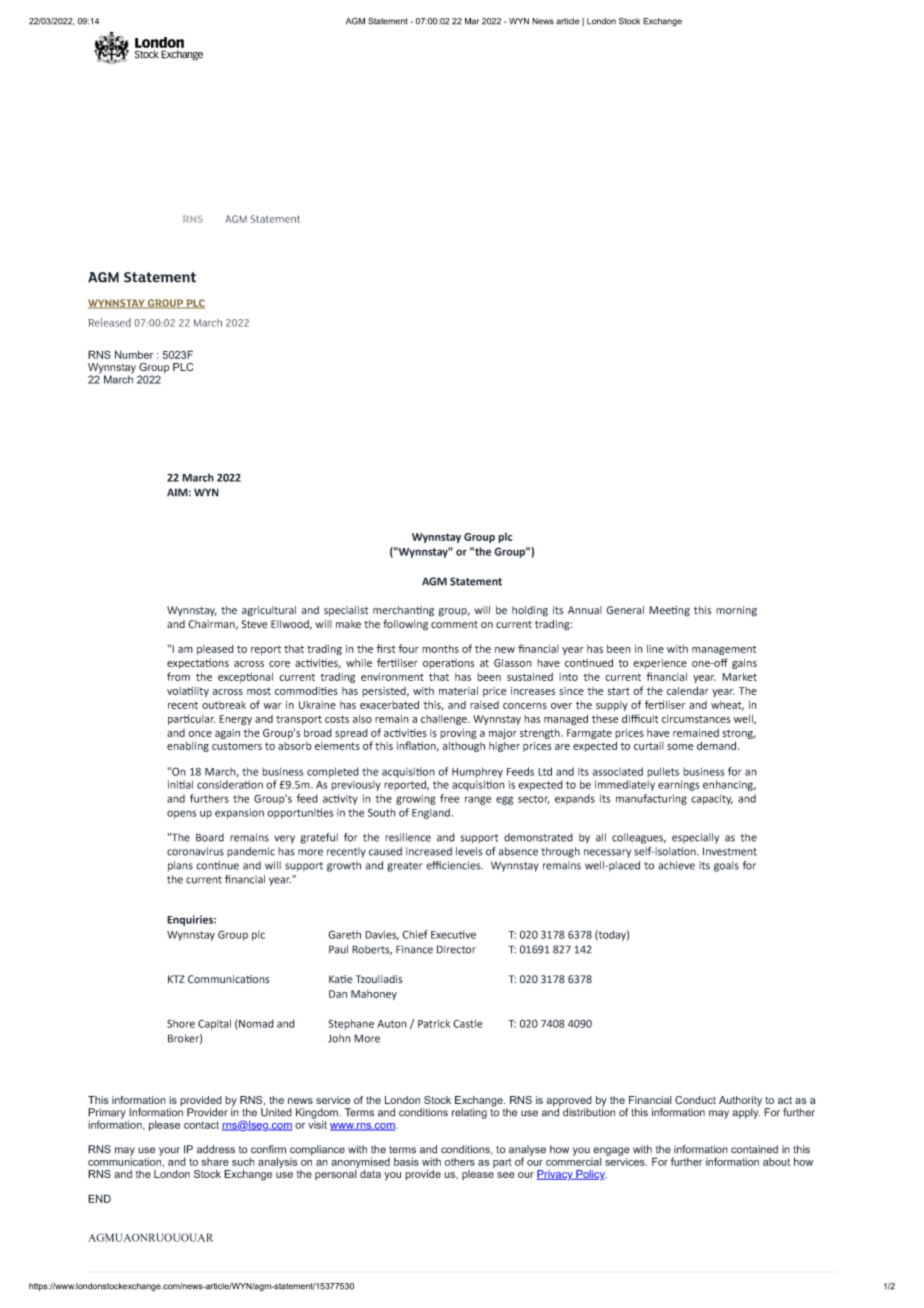 The height and width of the page is (1308, 924). What do you see at coordinates (669, 611) in the page?
I see `Meeting` at bounding box center [669, 611].
